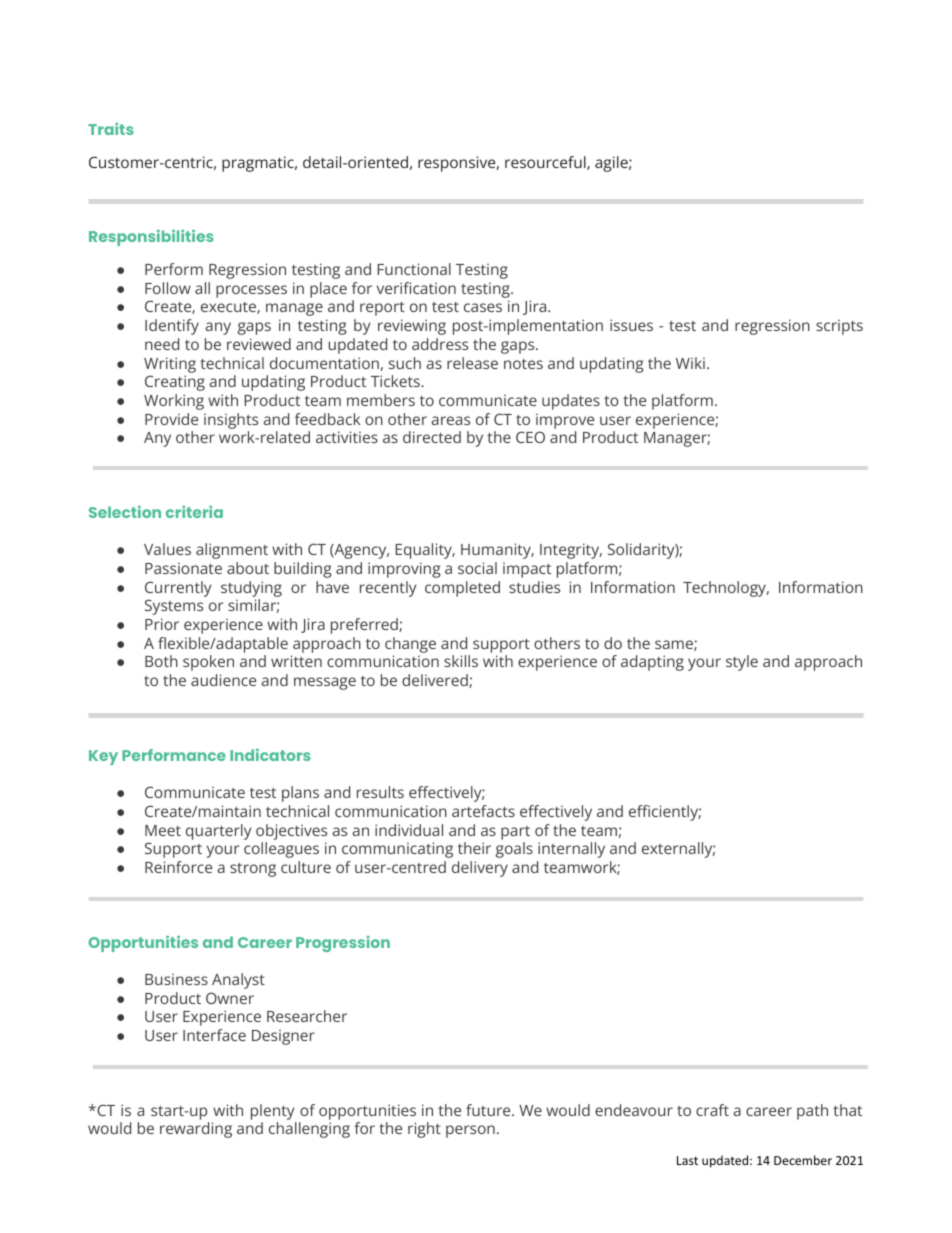  I want to click on criteria, so click(194, 512).
